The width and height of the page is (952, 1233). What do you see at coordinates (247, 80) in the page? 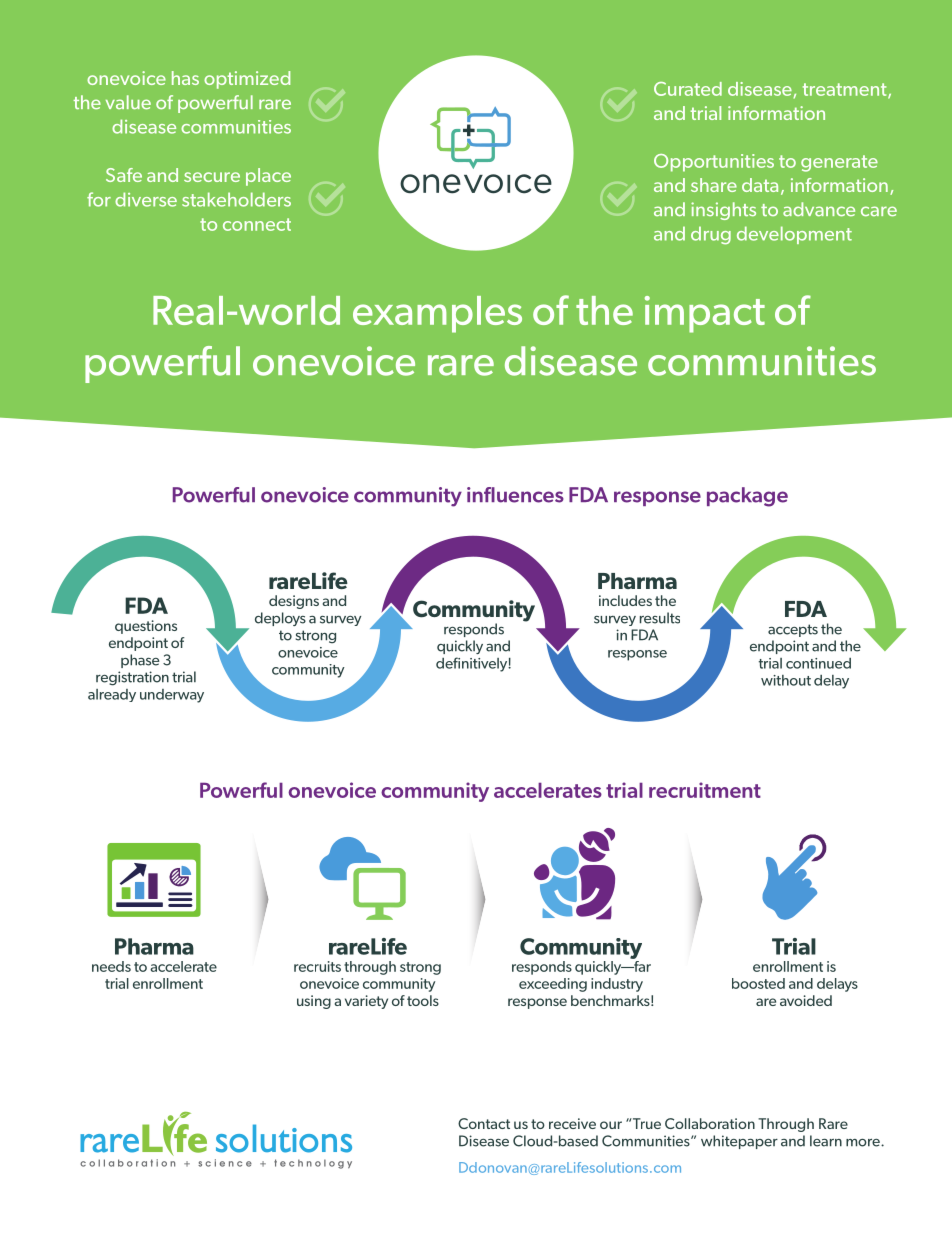
I see `optimized` at bounding box center [247, 80].
